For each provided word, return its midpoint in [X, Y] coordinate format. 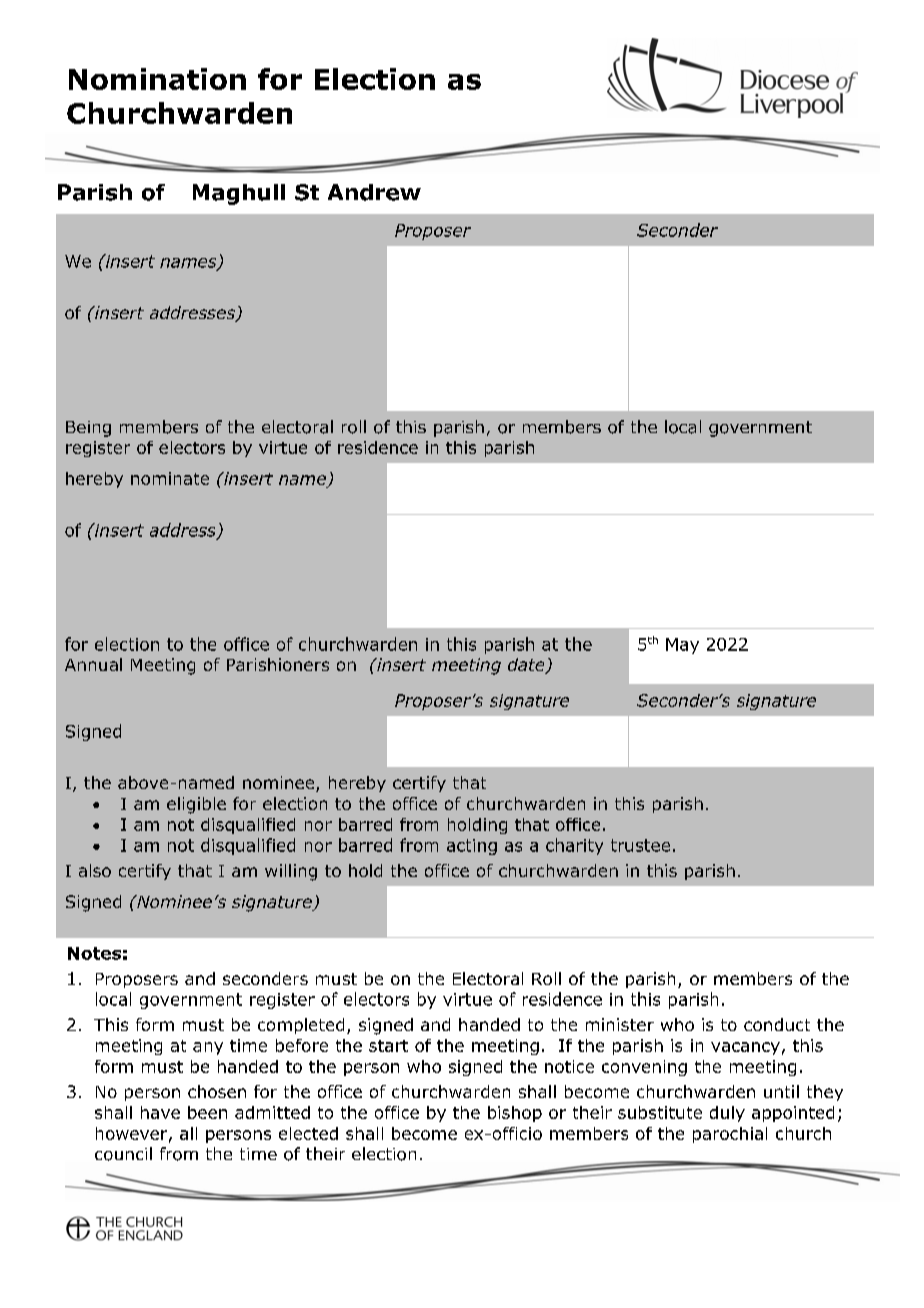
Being [88, 429]
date [527, 666]
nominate [170, 478]
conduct [777, 1024]
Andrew [374, 192]
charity [574, 846]
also [95, 870]
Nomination [157, 79]
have [160, 1112]
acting [472, 847]
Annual [93, 664]
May [682, 646]
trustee [640, 845]
